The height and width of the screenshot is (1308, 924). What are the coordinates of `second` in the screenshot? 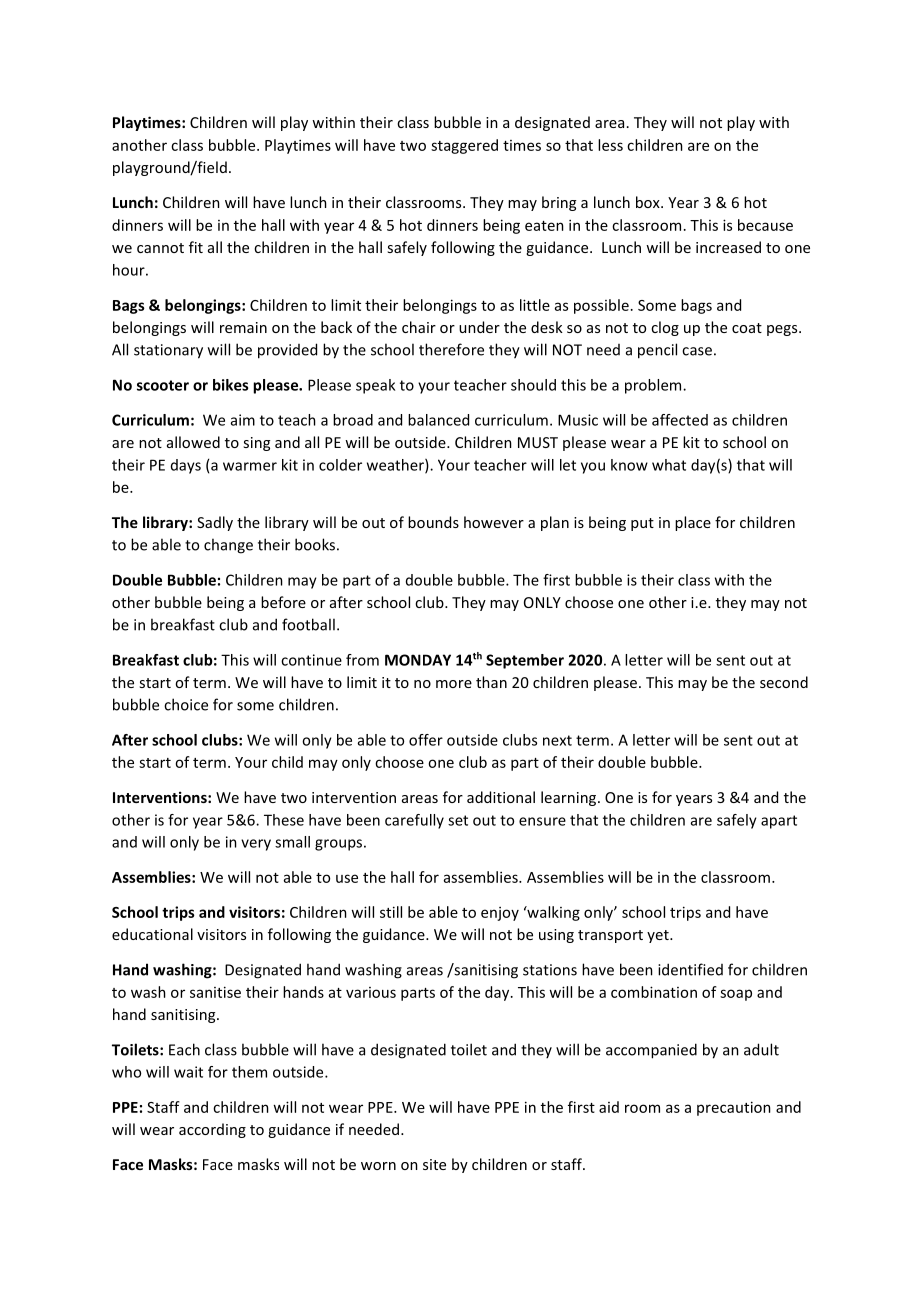 It's located at (784, 682).
